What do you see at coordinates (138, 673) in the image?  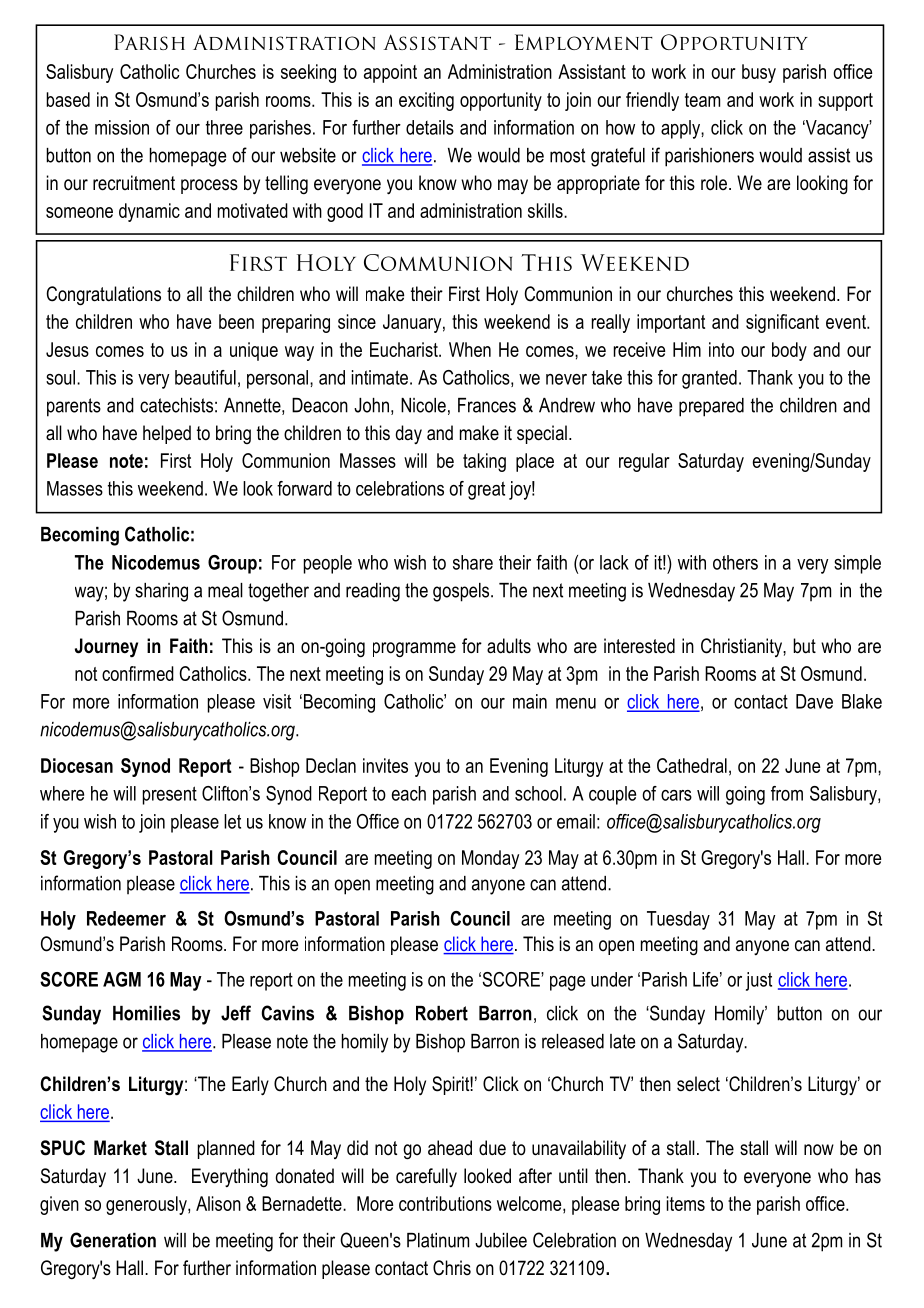 I see `confirmed` at bounding box center [138, 673].
